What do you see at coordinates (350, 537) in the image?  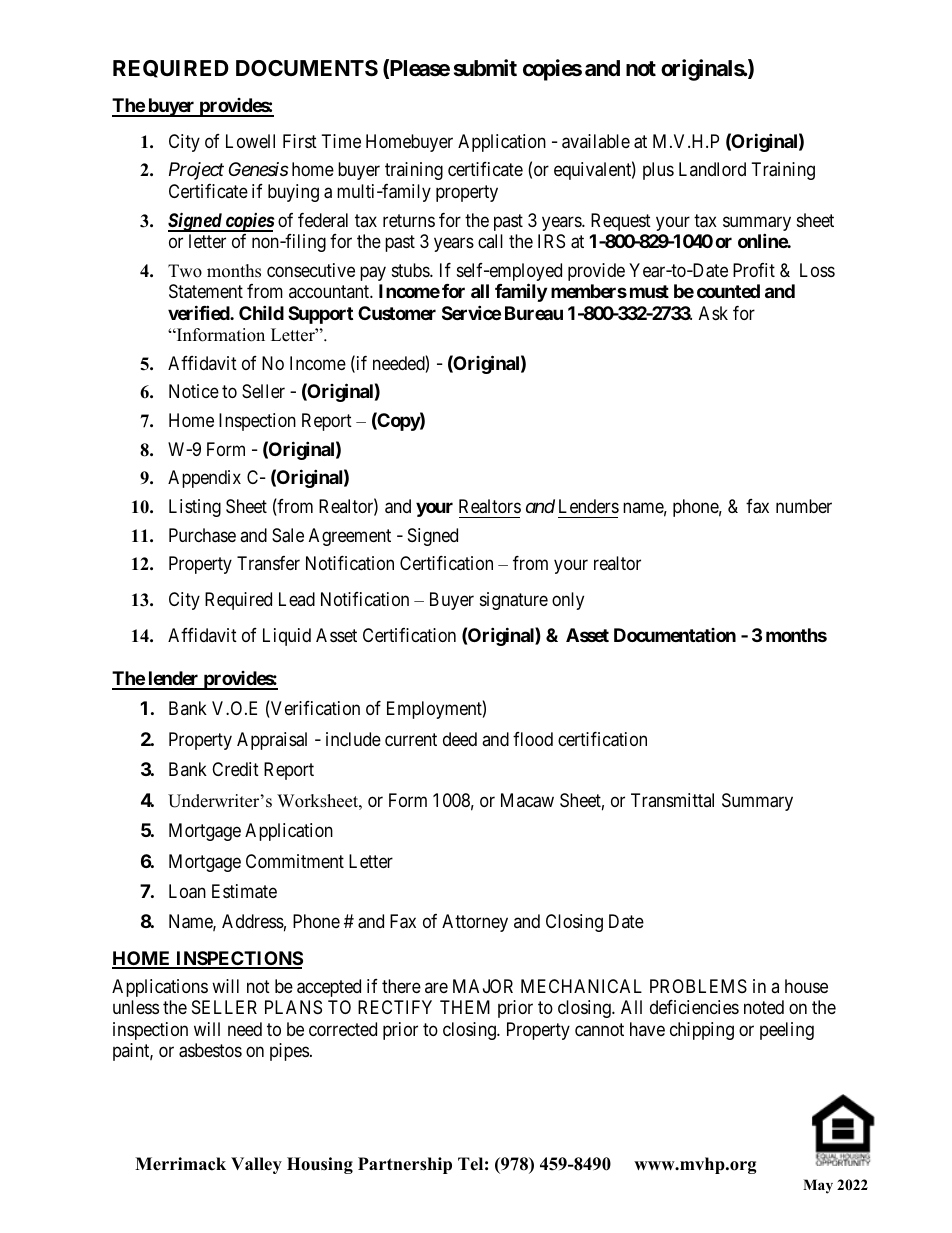 I see `Agreement` at bounding box center [350, 537].
